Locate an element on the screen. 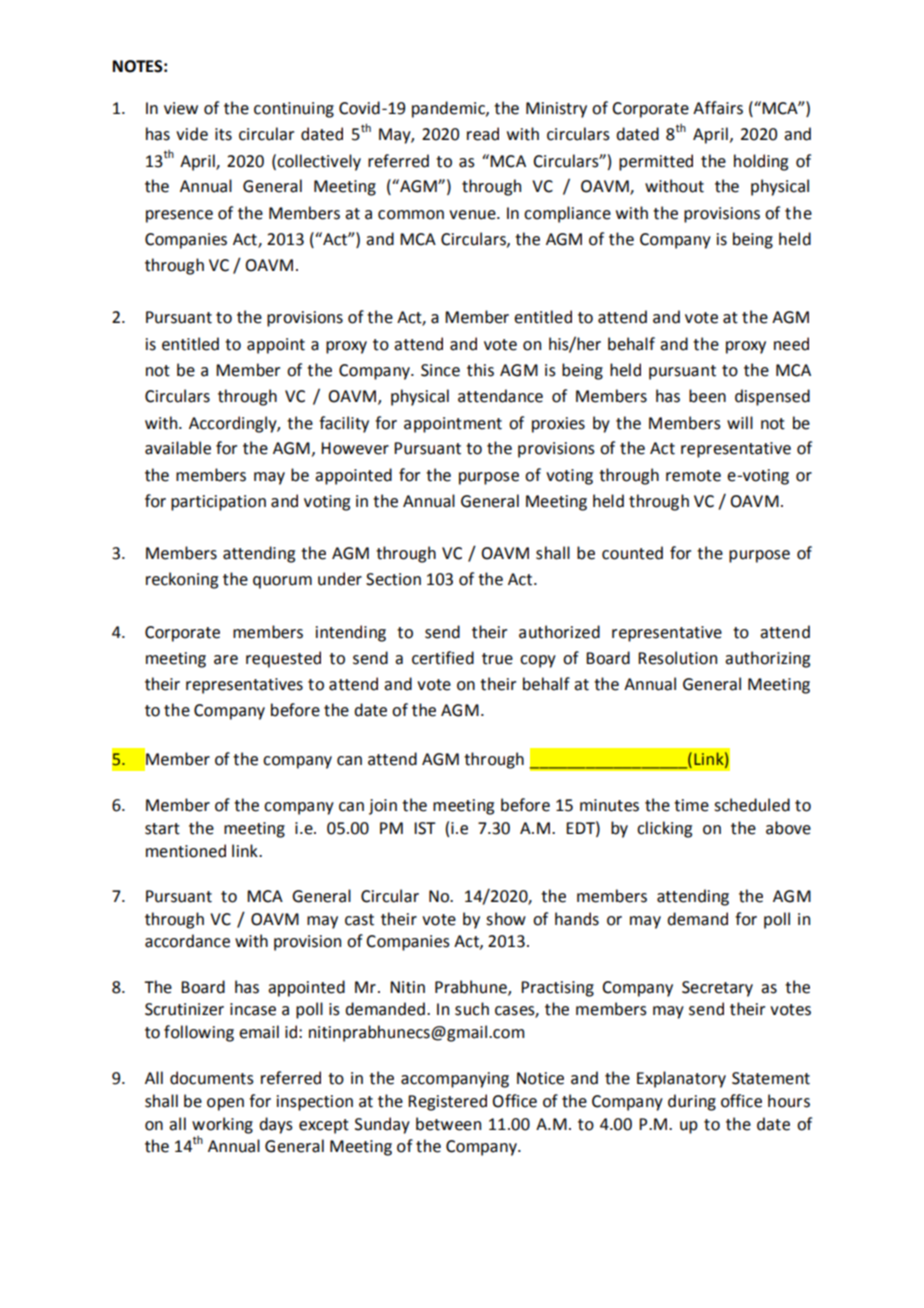 The width and height of the screenshot is (924, 1308). open is located at coordinates (225, 1104).
